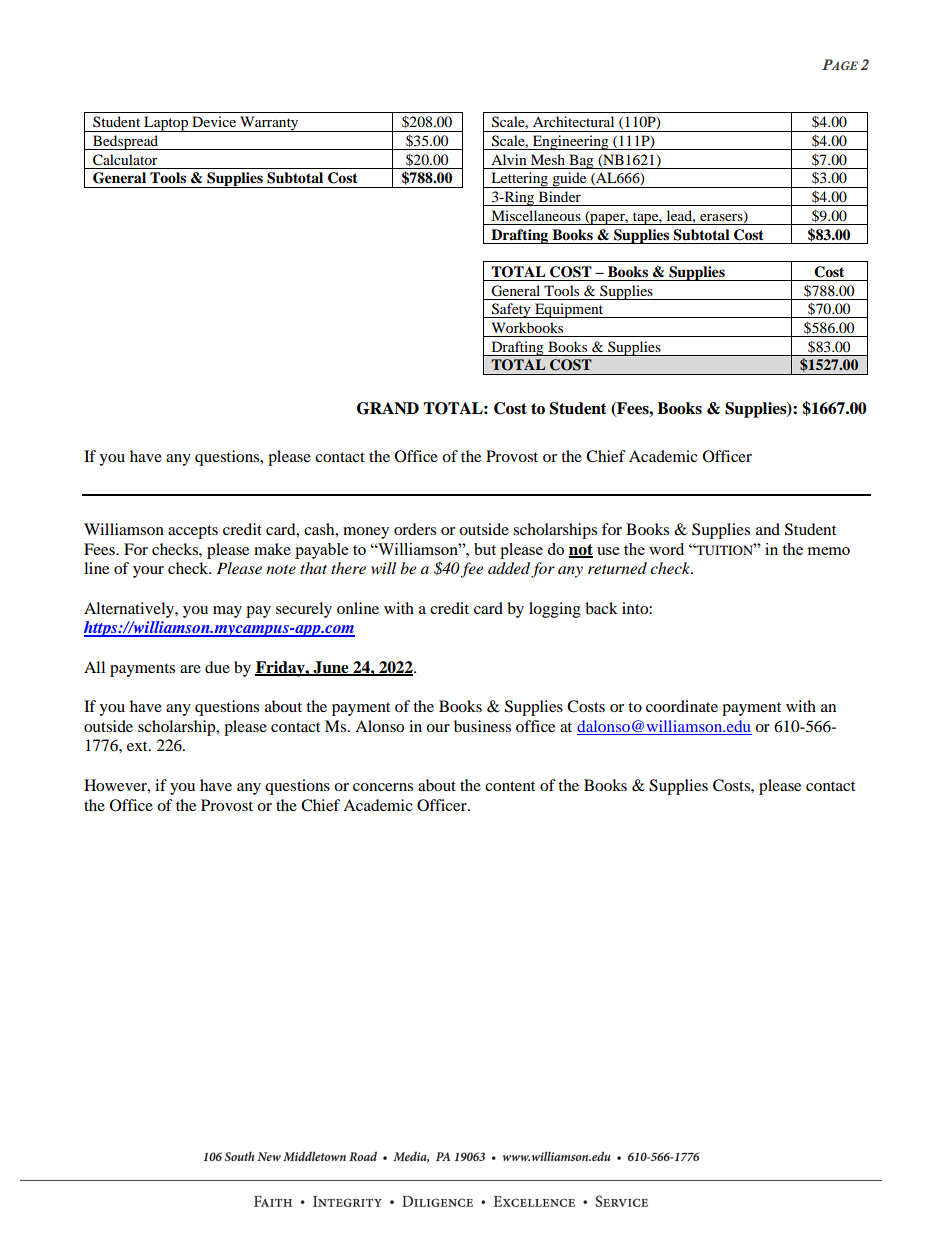  Describe the element at coordinates (511, 310) in the screenshot. I see `Safety` at that location.
